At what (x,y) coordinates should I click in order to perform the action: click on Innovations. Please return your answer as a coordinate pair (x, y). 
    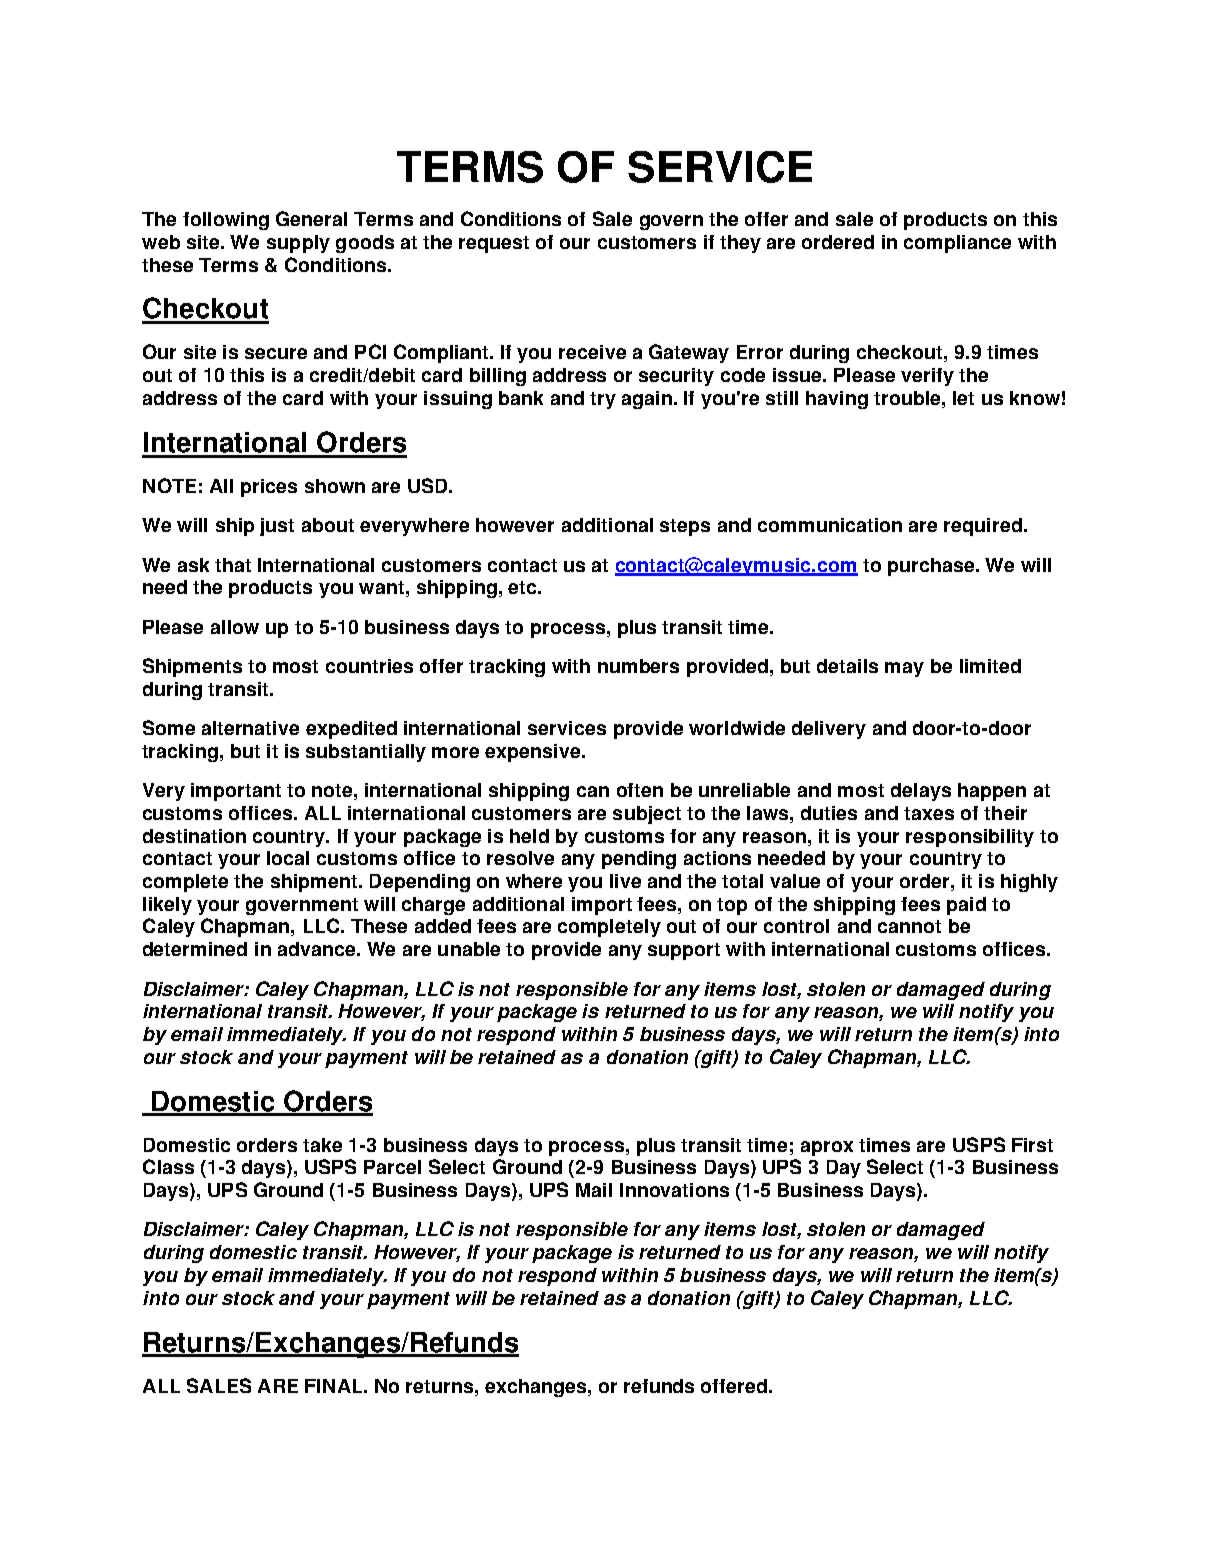
    Looking at the image, I should click on (674, 1190).
